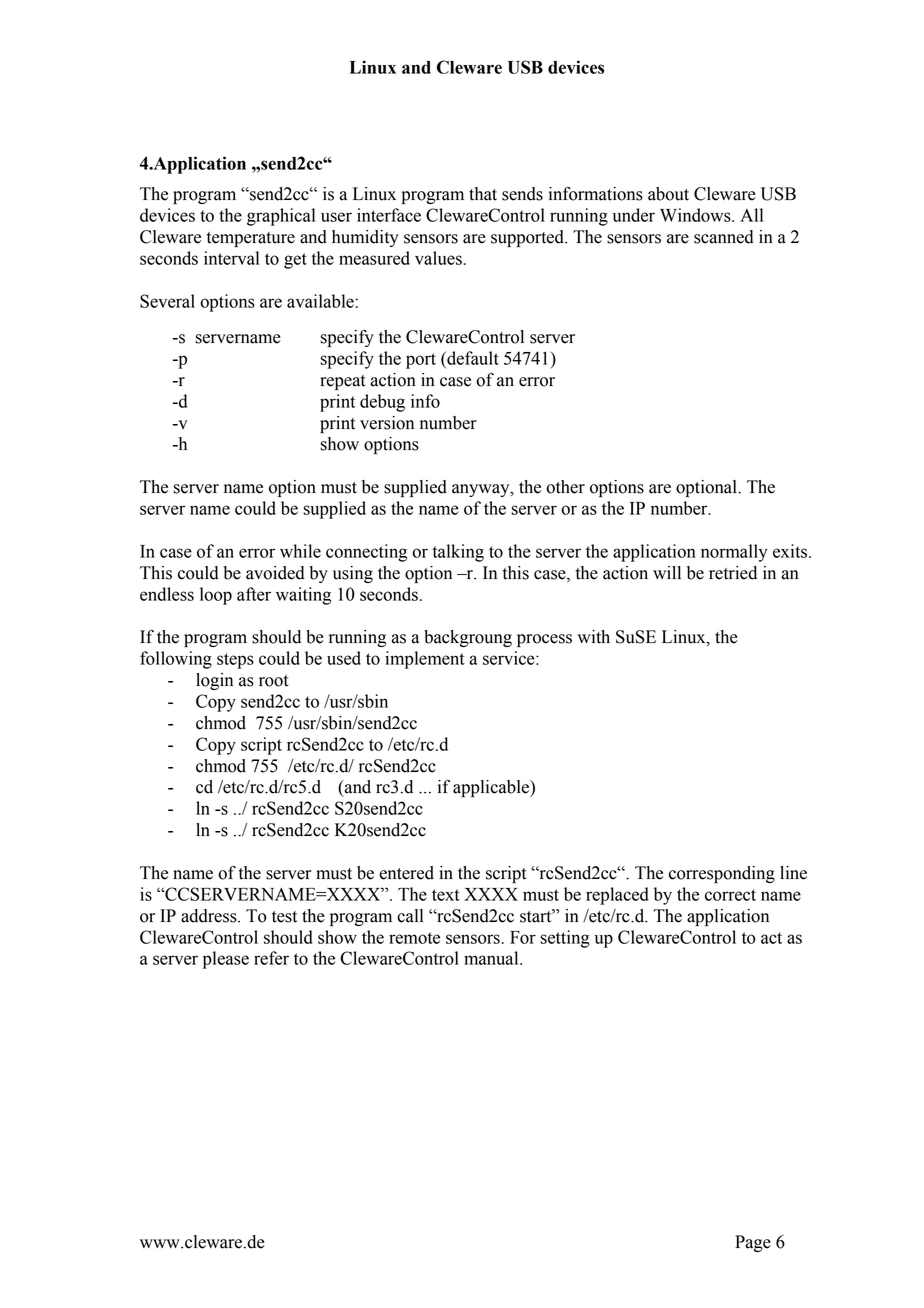 Image resolution: width=924 pixels, height=1308 pixels. What do you see at coordinates (446, 895) in the screenshot?
I see `text` at bounding box center [446, 895].
